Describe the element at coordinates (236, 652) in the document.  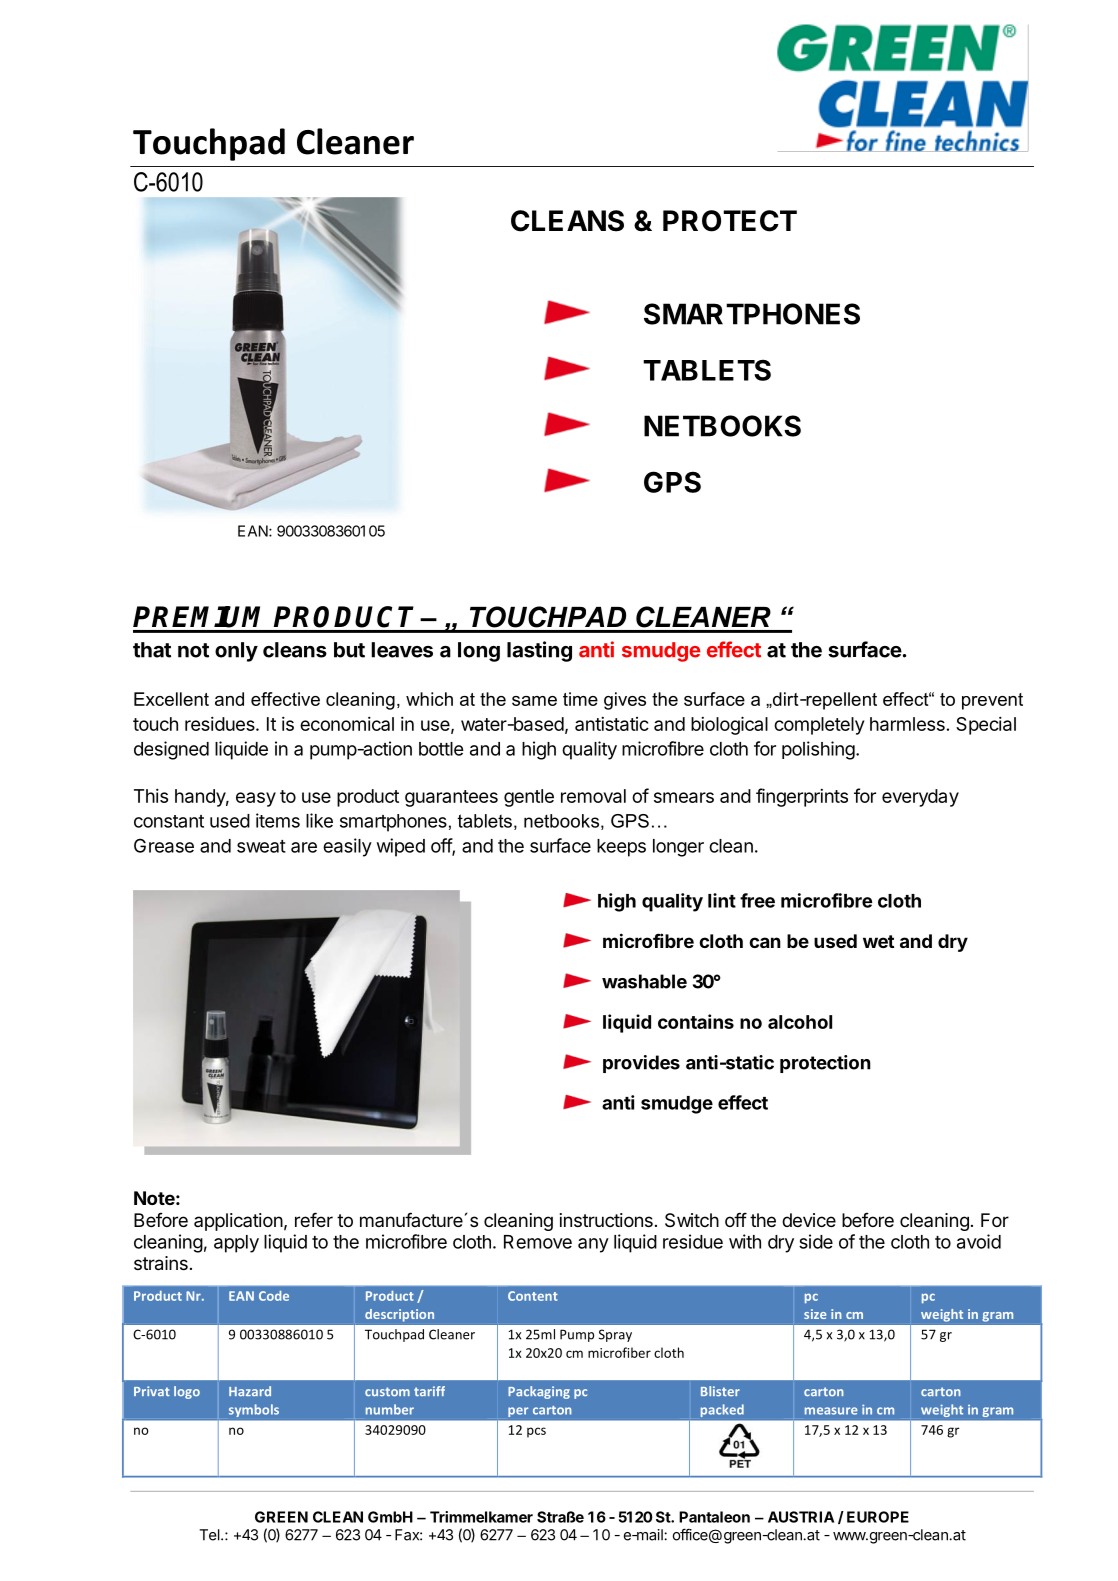
I see `only` at that location.
